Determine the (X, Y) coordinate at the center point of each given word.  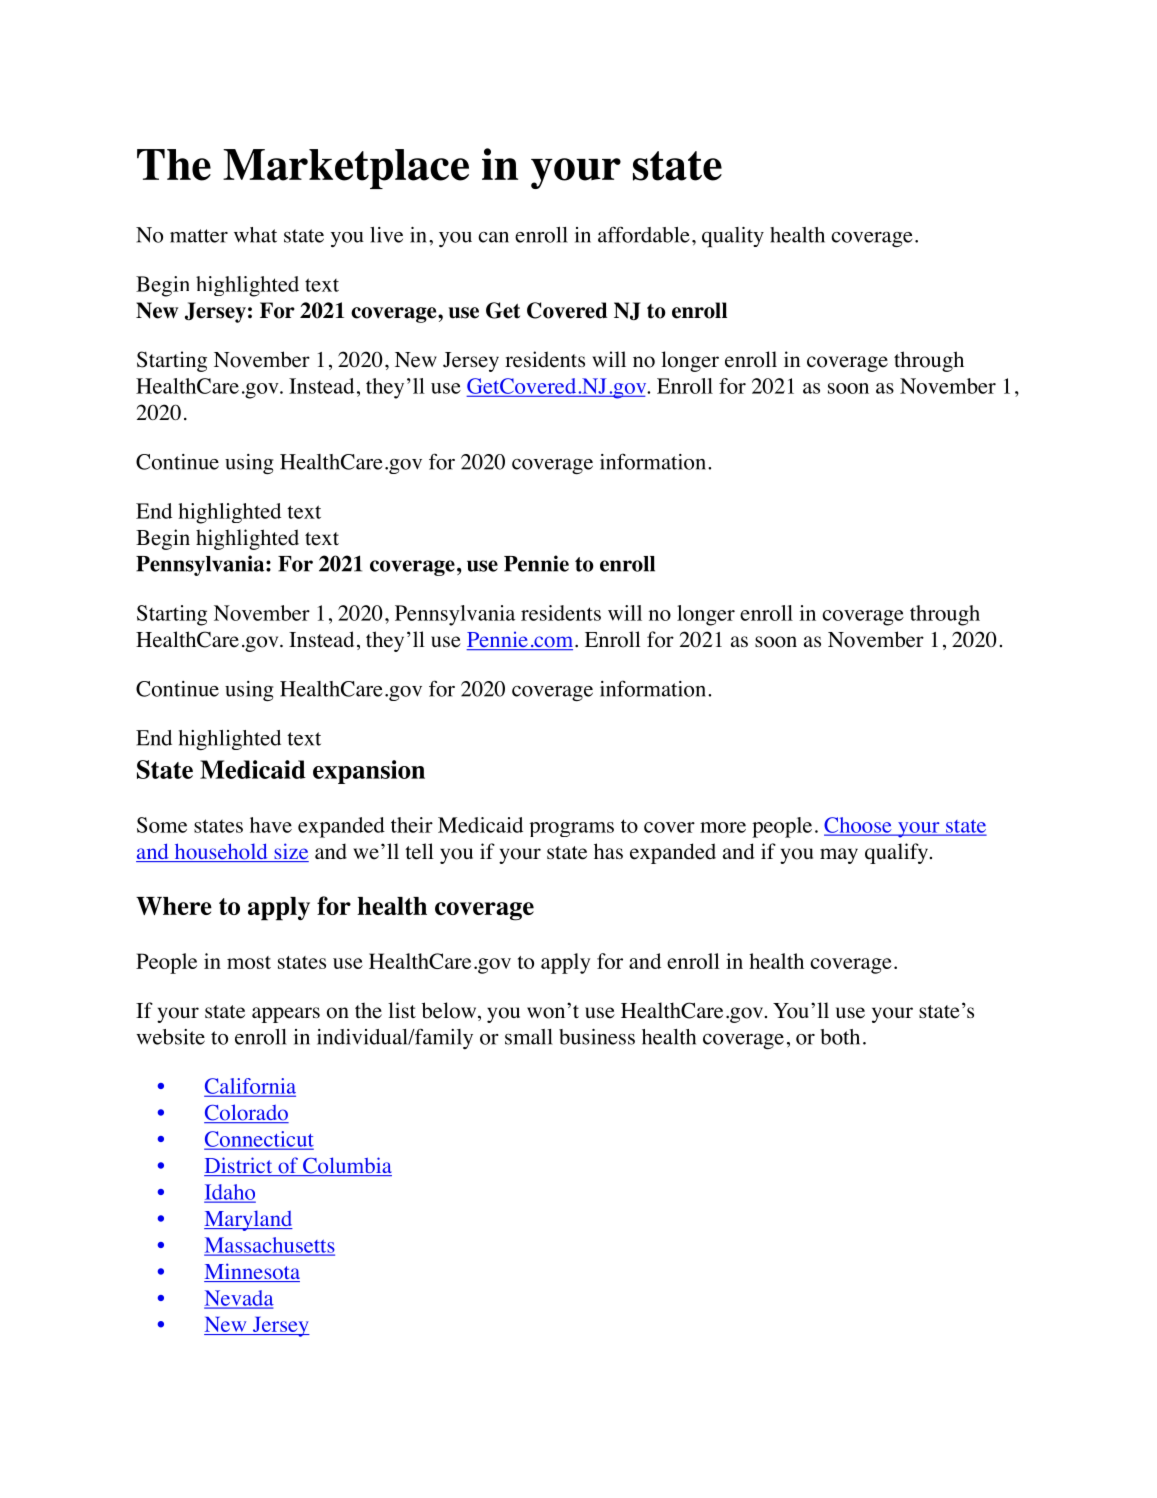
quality (733, 237)
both (840, 1037)
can (493, 237)
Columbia (346, 1166)
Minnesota (252, 1272)
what (255, 235)
